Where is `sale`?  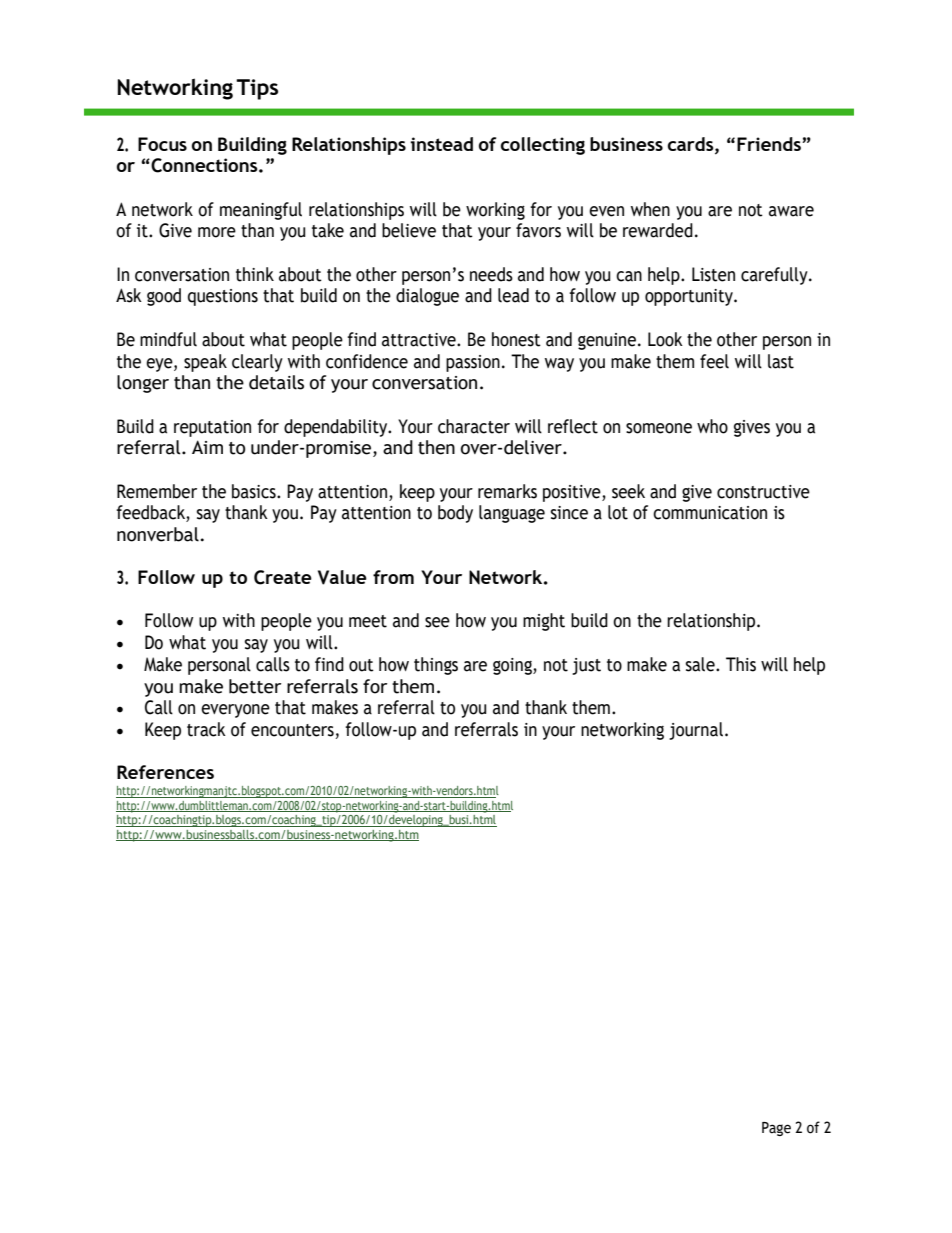
sale is located at coordinates (701, 664).
